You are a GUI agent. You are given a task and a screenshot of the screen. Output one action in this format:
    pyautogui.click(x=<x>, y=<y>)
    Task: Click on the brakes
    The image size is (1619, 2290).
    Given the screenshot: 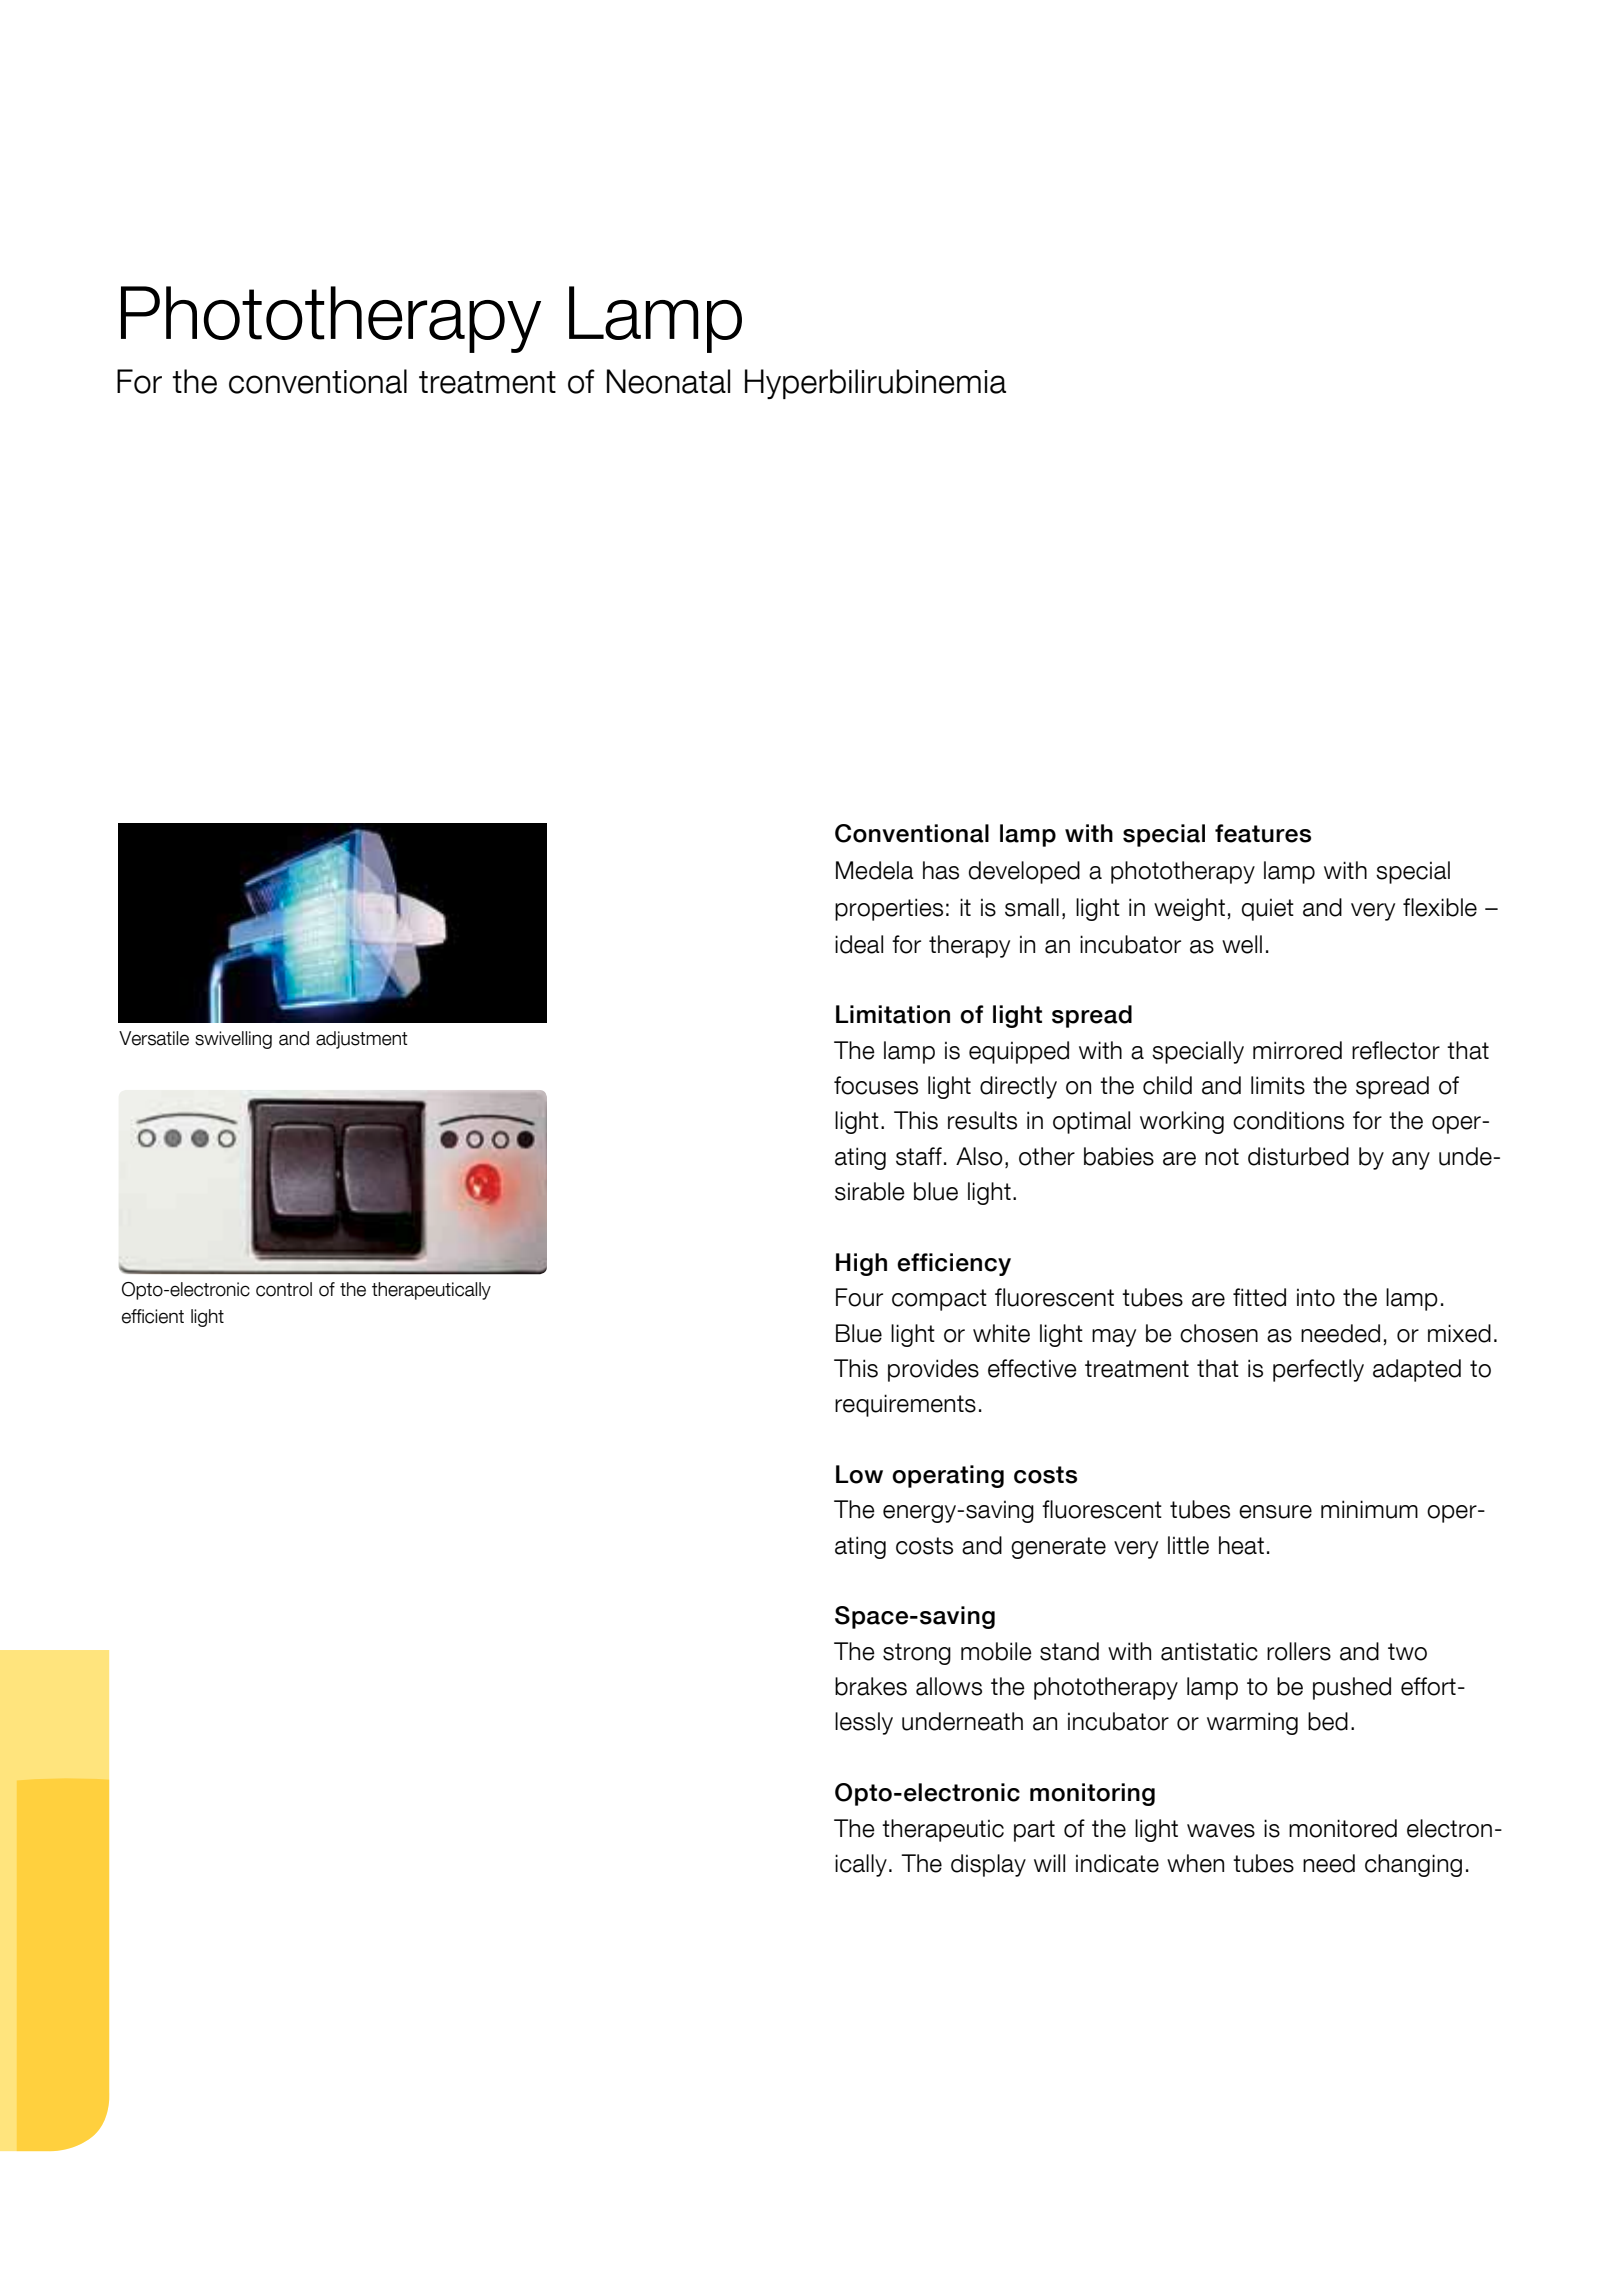 What is the action you would take?
    pyautogui.click(x=871, y=1686)
